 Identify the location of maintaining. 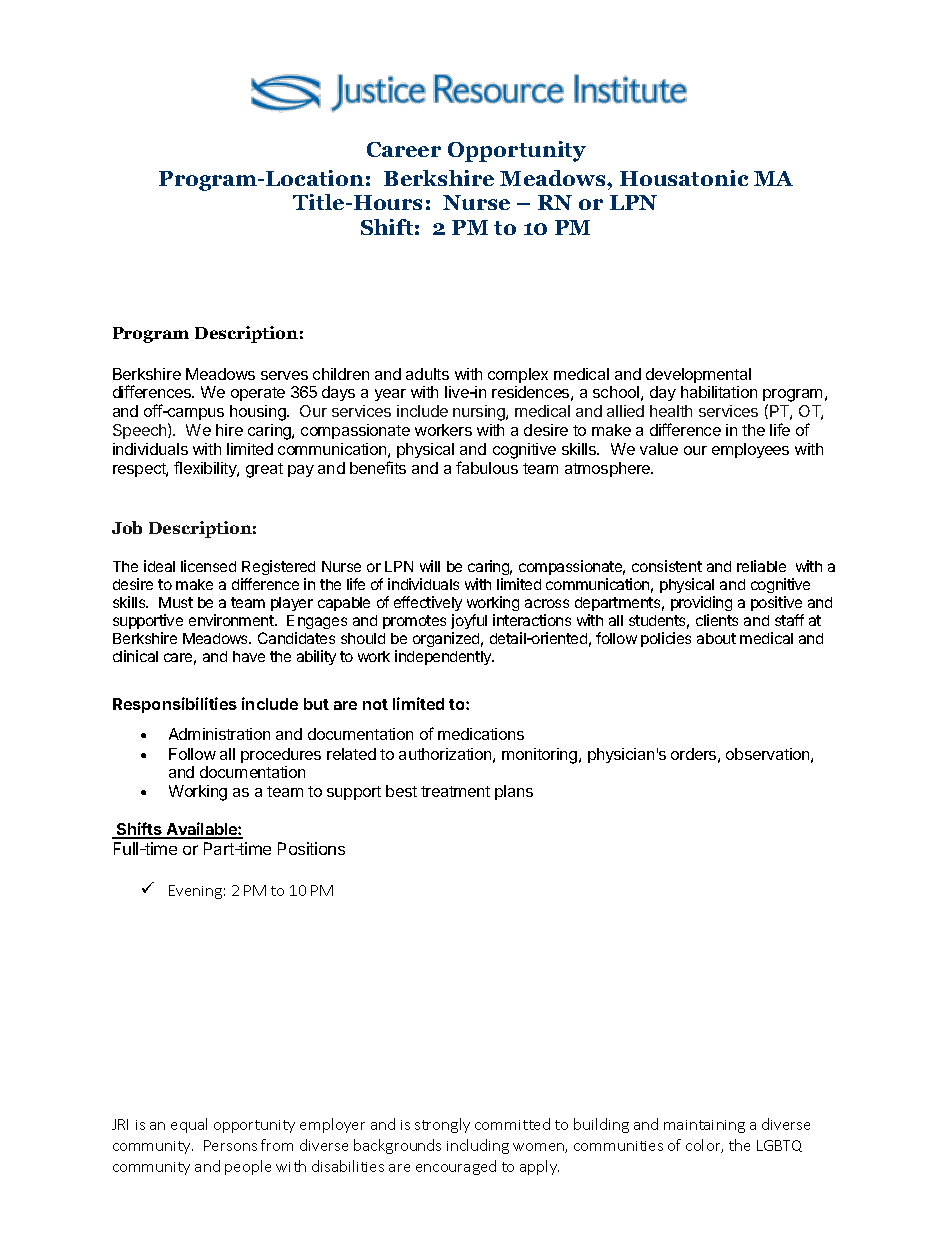
(704, 1126).
